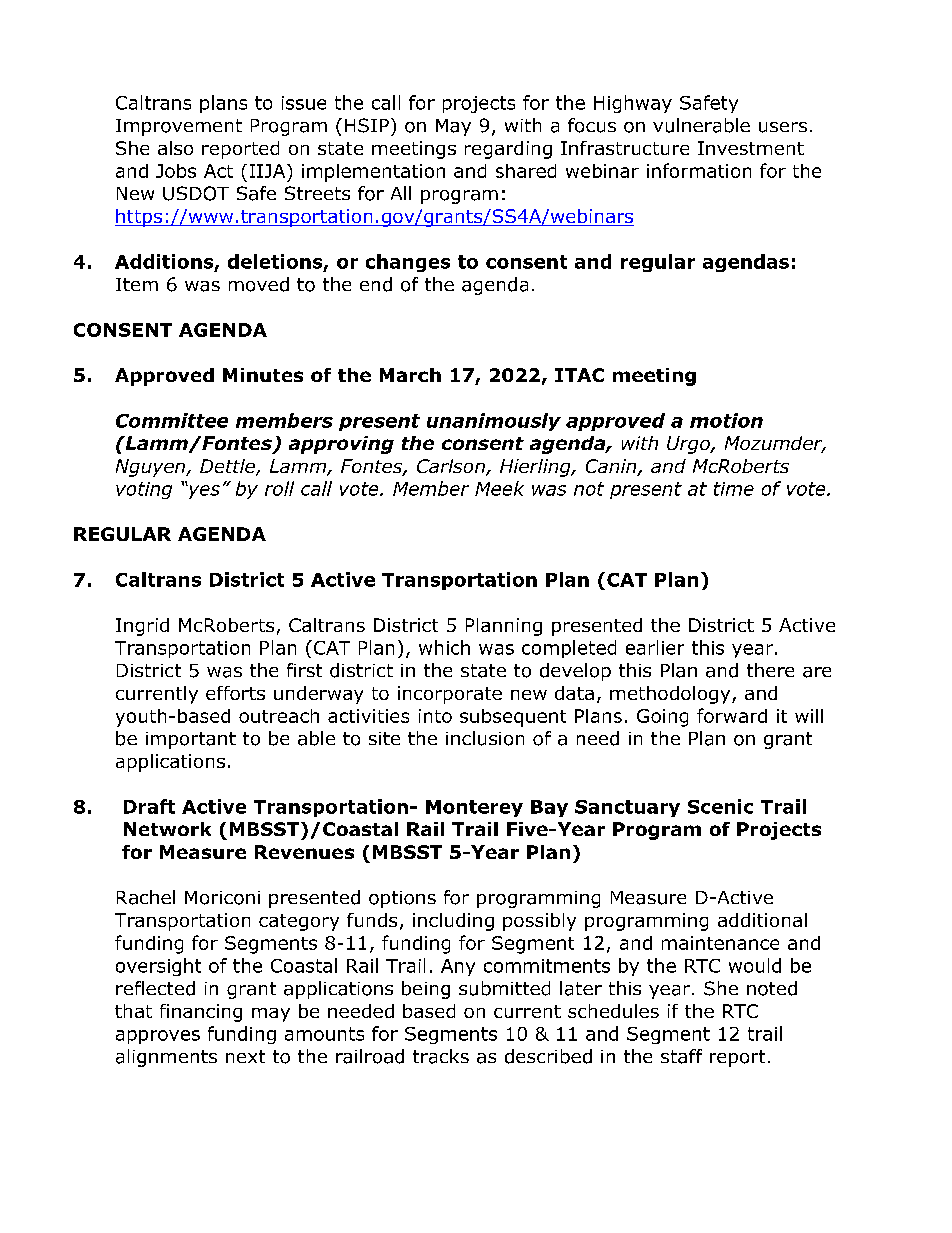  What do you see at coordinates (655, 647) in the screenshot?
I see `earlier` at bounding box center [655, 647].
